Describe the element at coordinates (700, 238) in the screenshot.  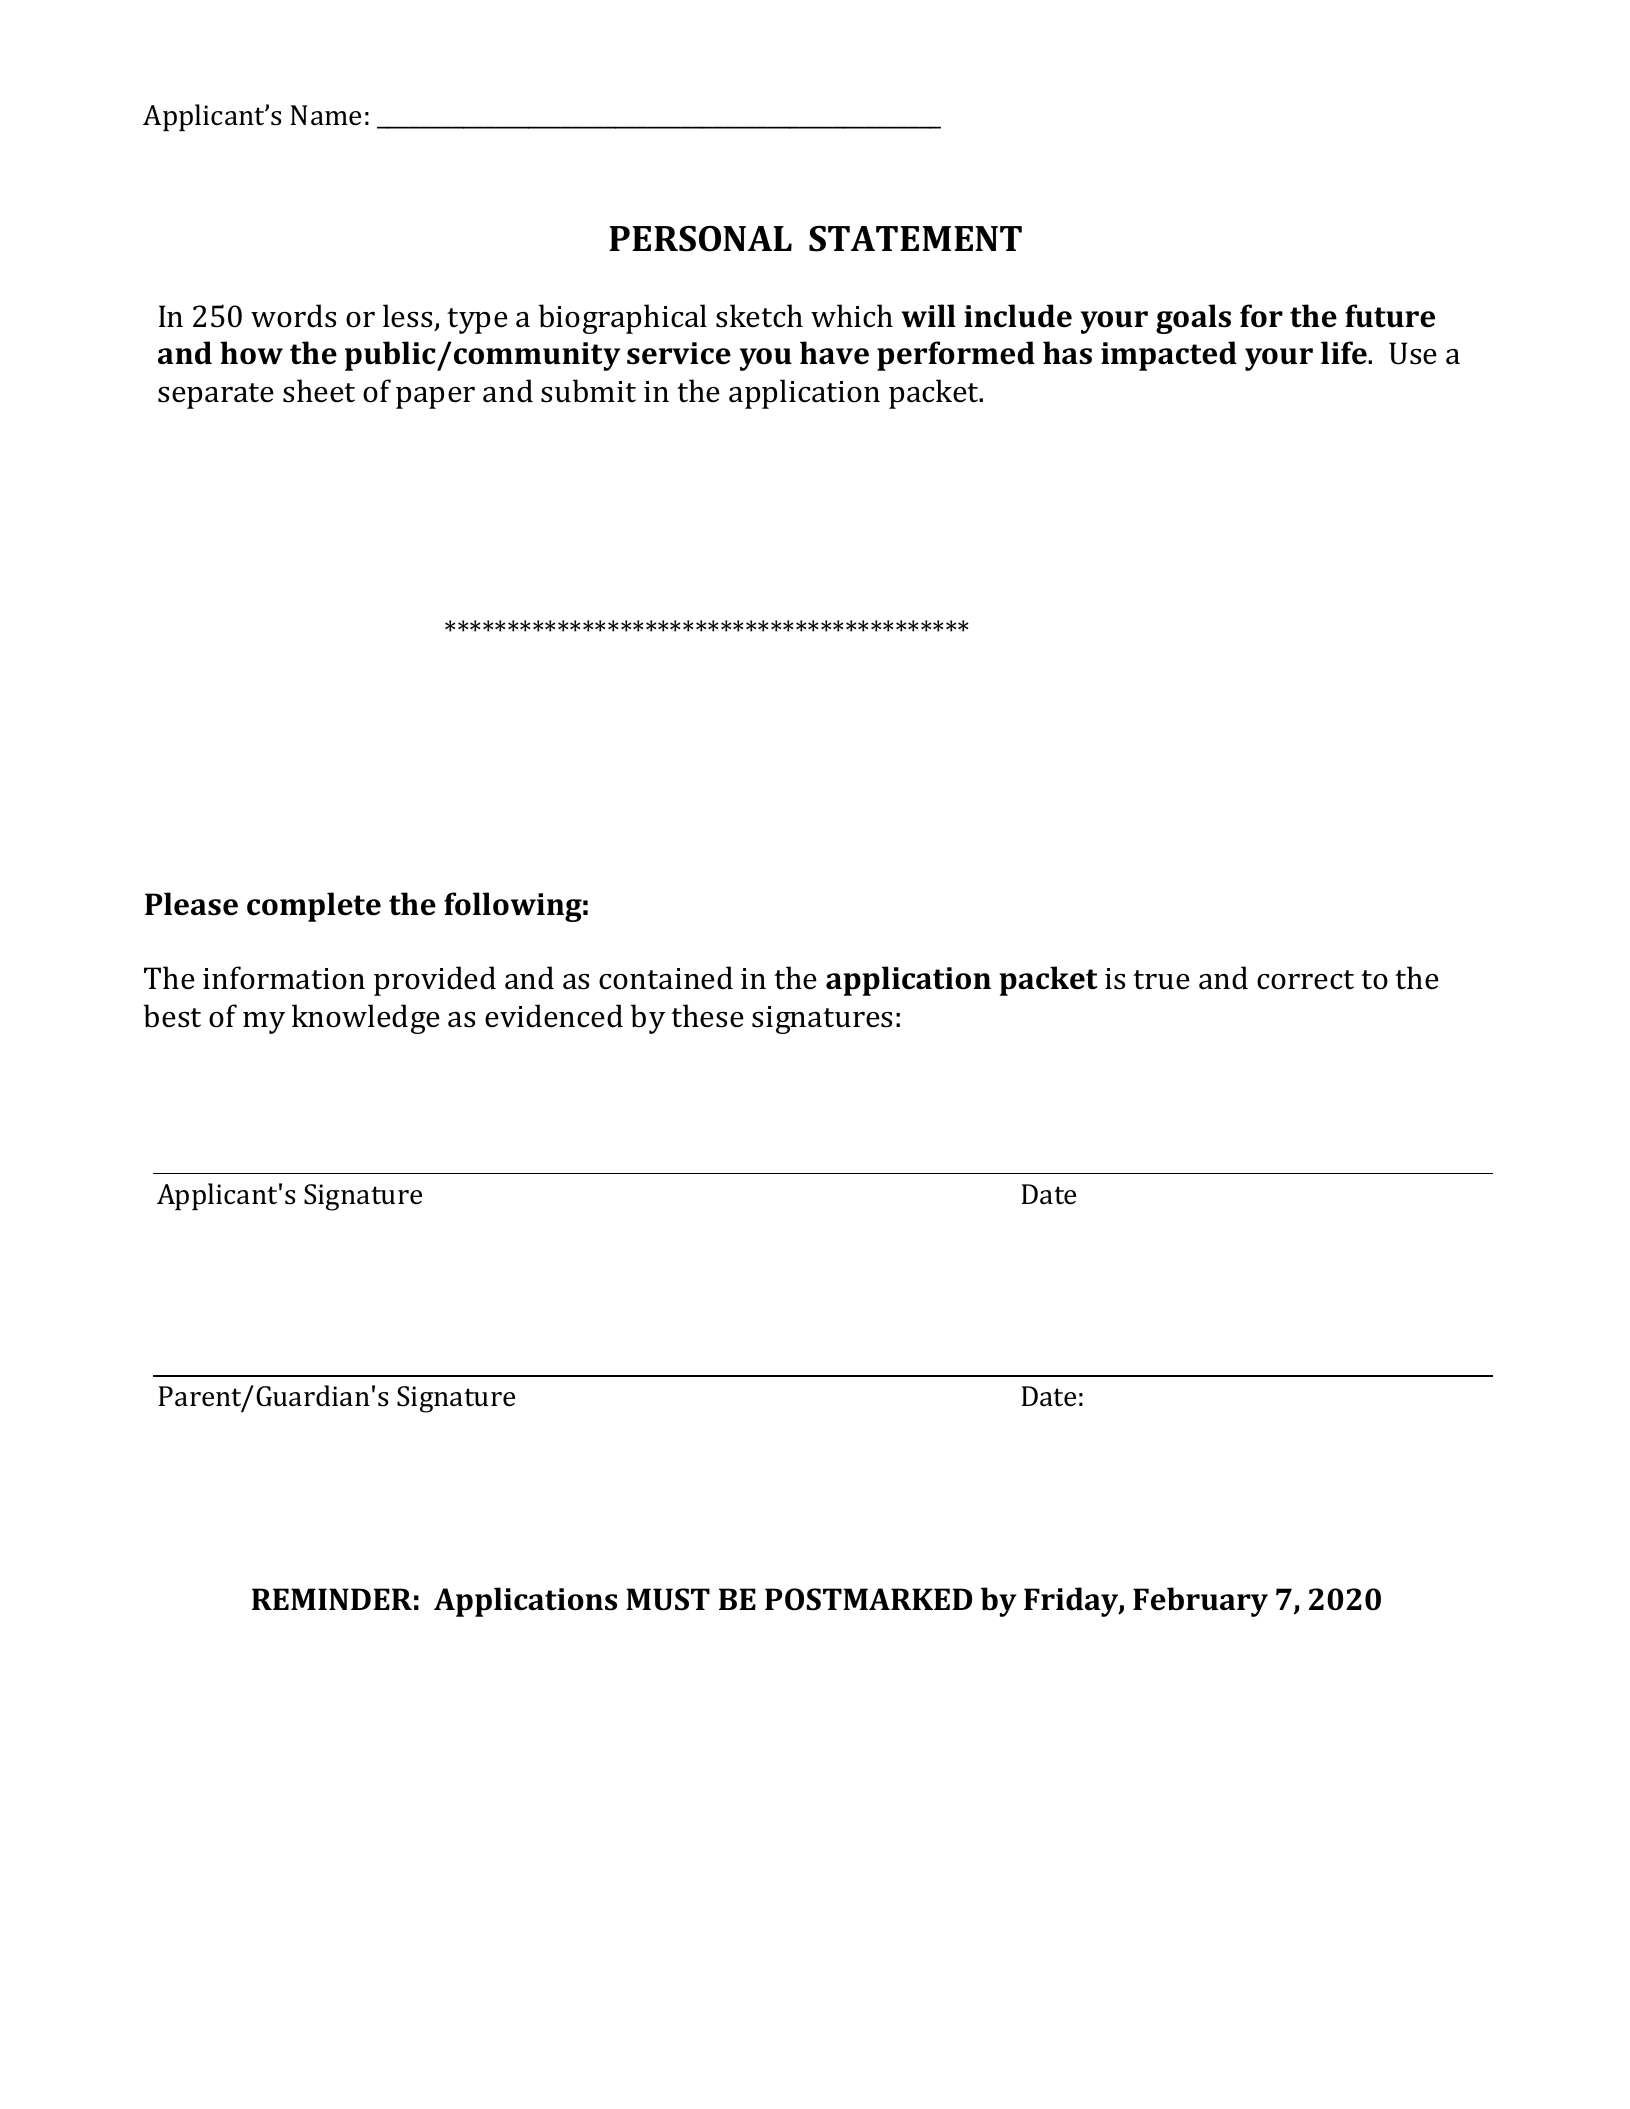
I see `PERSONAL` at that location.
